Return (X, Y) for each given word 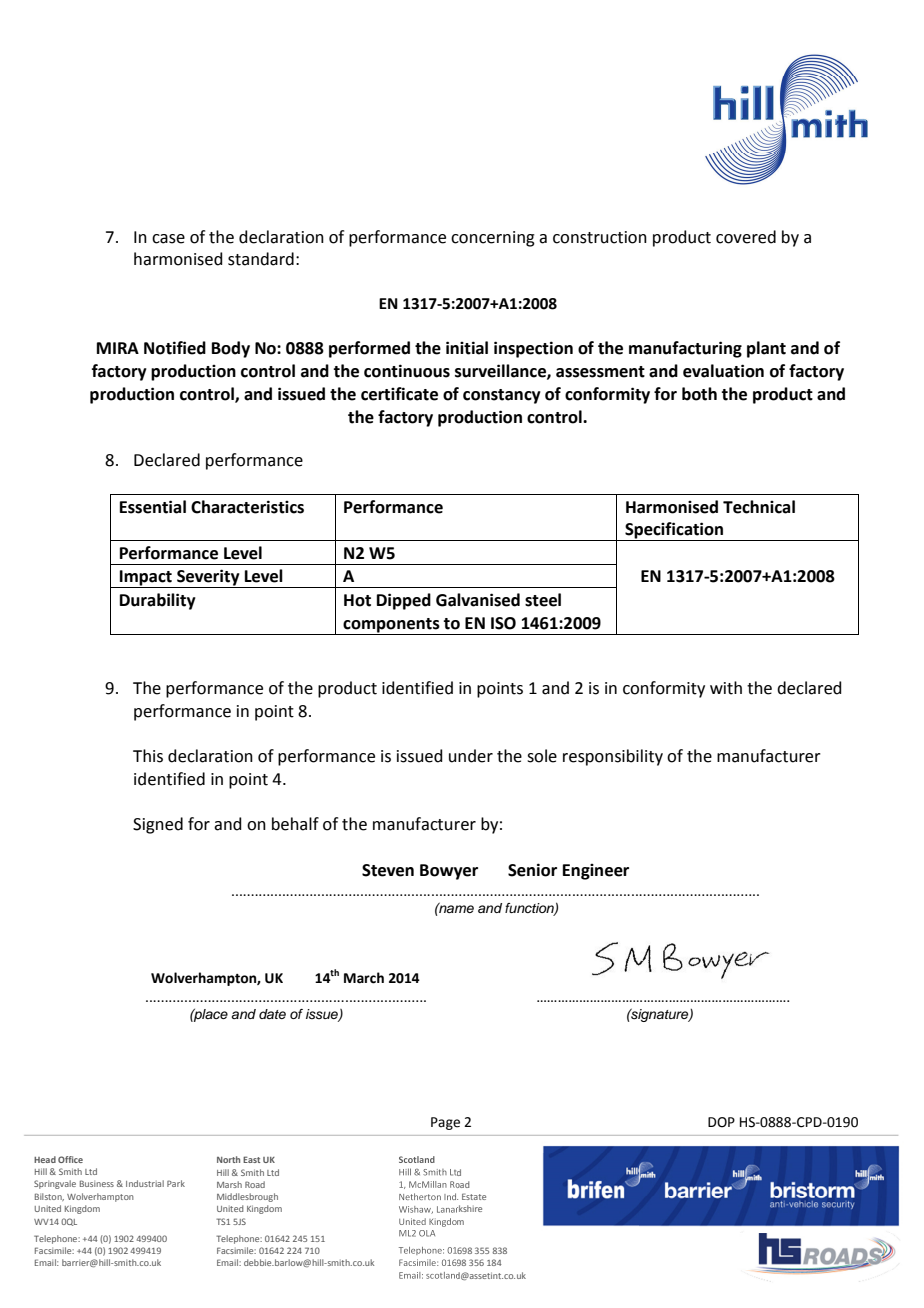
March (364, 978)
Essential (153, 507)
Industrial (145, 1183)
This (148, 756)
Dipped (404, 601)
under (471, 756)
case (168, 239)
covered (746, 237)
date (272, 1014)
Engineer (596, 872)
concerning (493, 239)
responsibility (613, 757)
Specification (674, 531)
